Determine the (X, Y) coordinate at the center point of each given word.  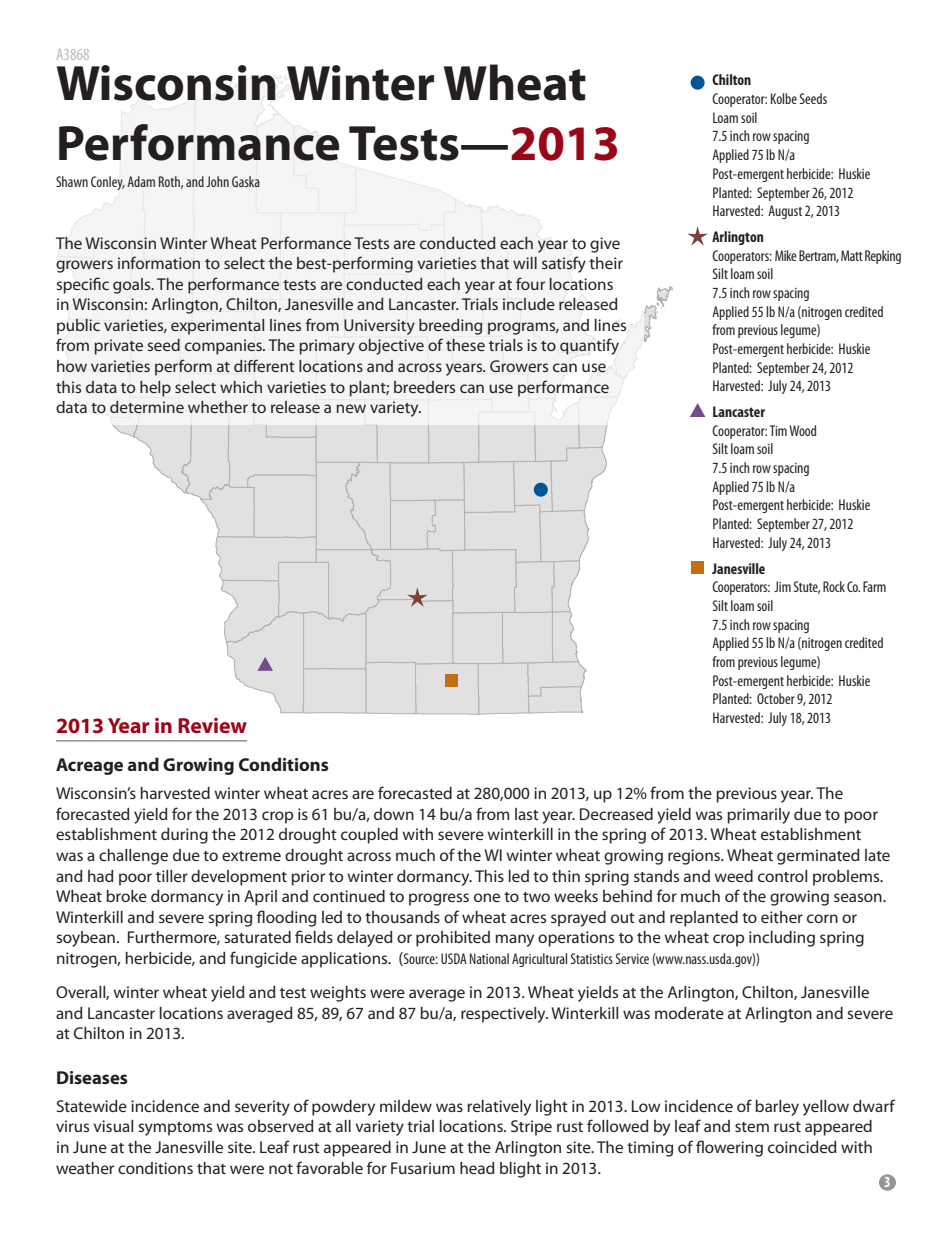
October (776, 698)
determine (147, 407)
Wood (802, 430)
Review (212, 725)
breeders (424, 387)
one (487, 897)
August (785, 212)
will (525, 263)
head (477, 1168)
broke (126, 896)
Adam (141, 181)
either (782, 917)
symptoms (175, 1129)
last (527, 814)
